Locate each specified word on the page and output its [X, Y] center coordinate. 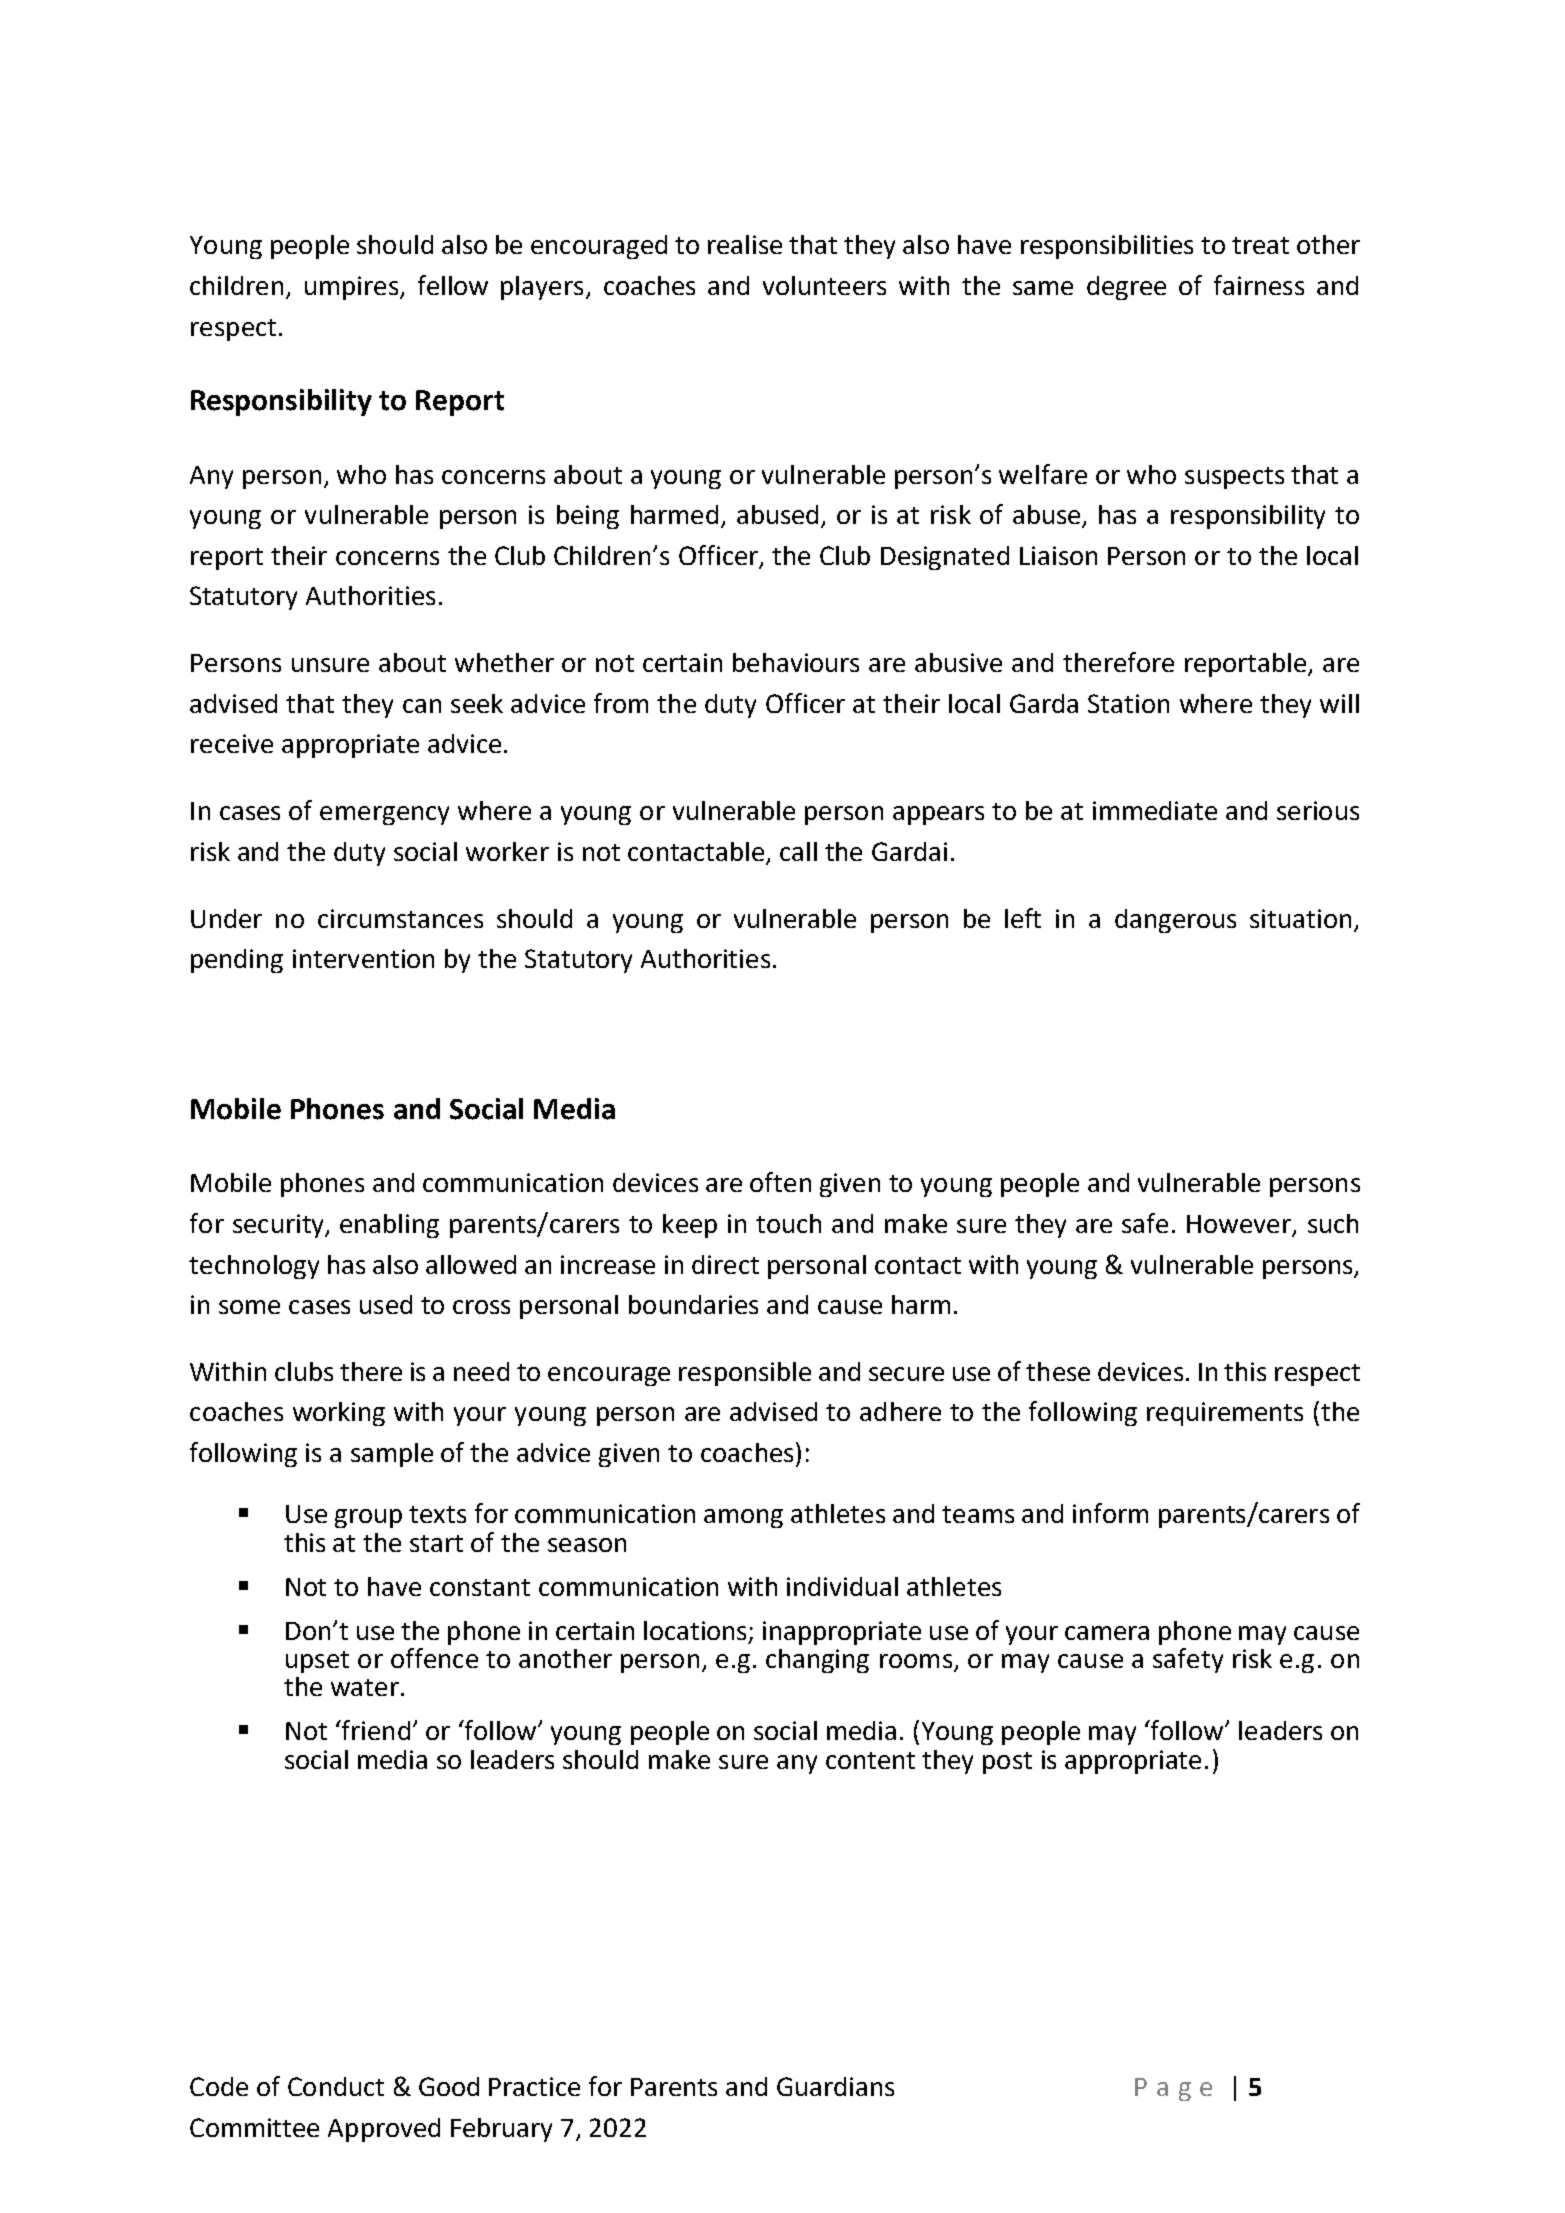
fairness [1259, 285]
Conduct [336, 2086]
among [743, 1518]
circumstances [400, 918]
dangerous [1175, 921]
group [368, 1518]
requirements [1225, 1414]
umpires [351, 288]
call [798, 851]
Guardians [835, 2086]
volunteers [824, 285]
